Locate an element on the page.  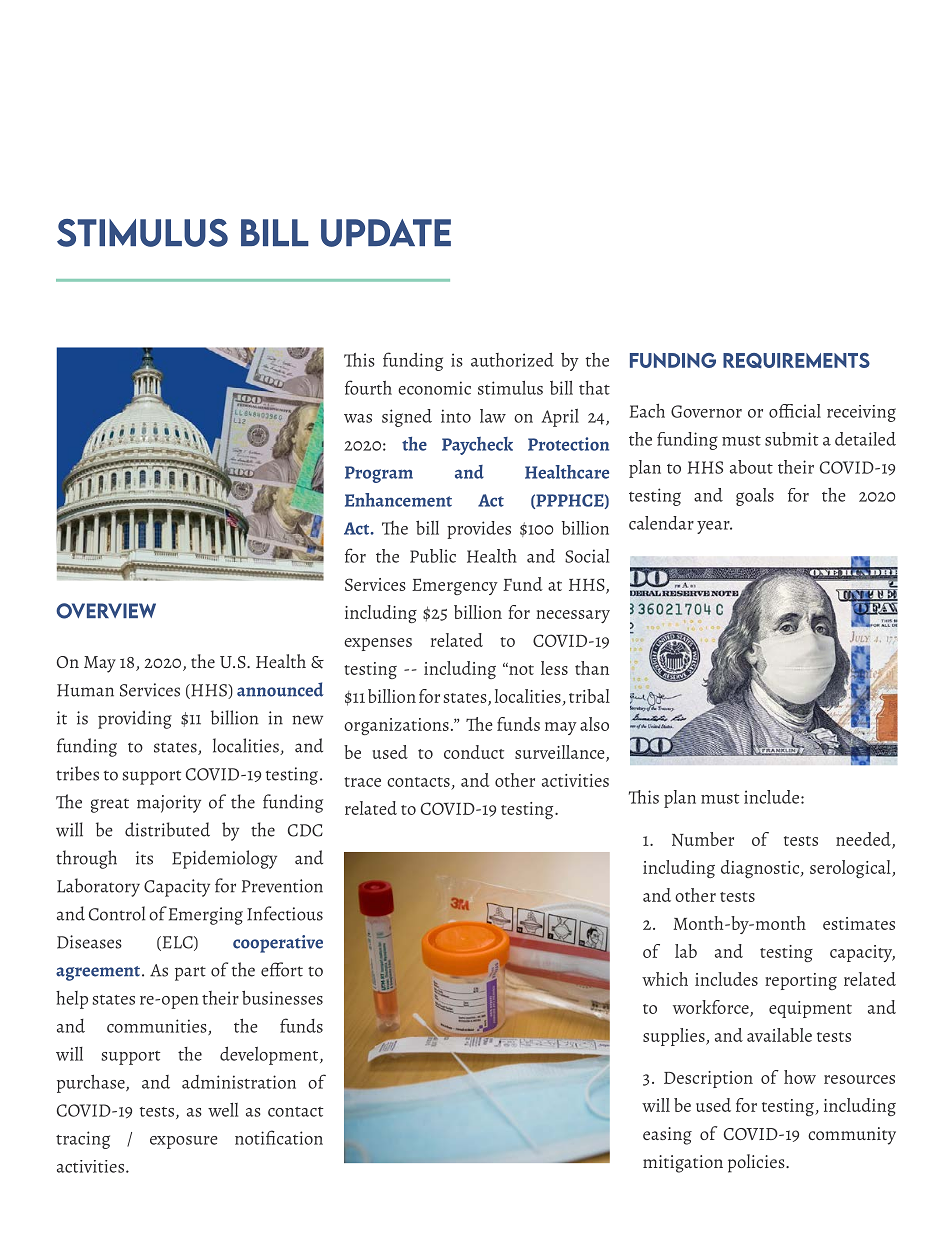
conduct is located at coordinates (474, 752).
